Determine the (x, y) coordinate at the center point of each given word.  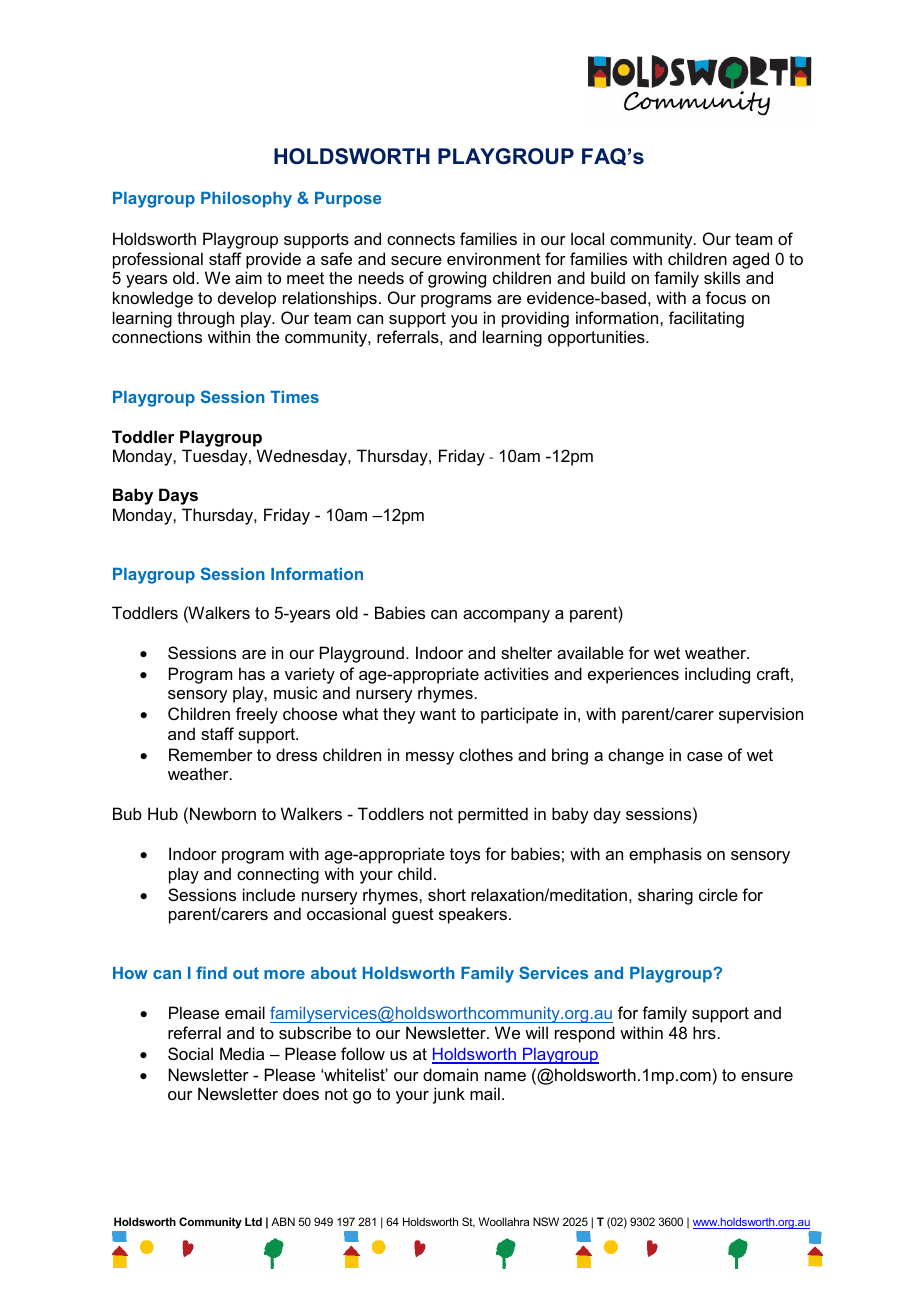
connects (421, 239)
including (717, 675)
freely (257, 715)
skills (722, 277)
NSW (546, 1221)
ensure (767, 1076)
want (438, 714)
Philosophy (246, 200)
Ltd (253, 1221)
